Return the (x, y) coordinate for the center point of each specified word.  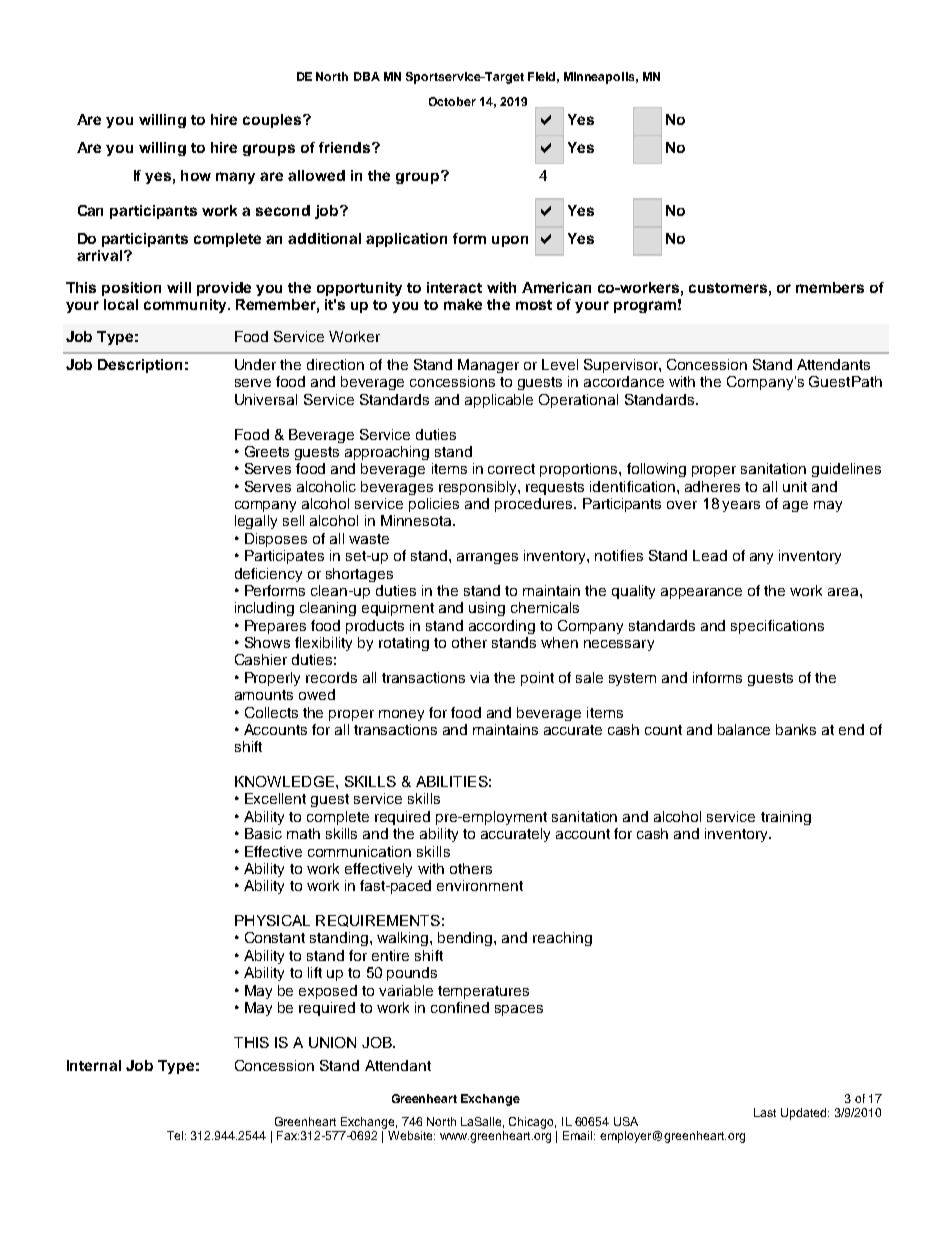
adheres (712, 486)
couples (273, 121)
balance (744, 729)
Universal (266, 399)
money (401, 715)
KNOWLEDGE (284, 781)
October (452, 101)
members (830, 287)
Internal (94, 1065)
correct (511, 469)
